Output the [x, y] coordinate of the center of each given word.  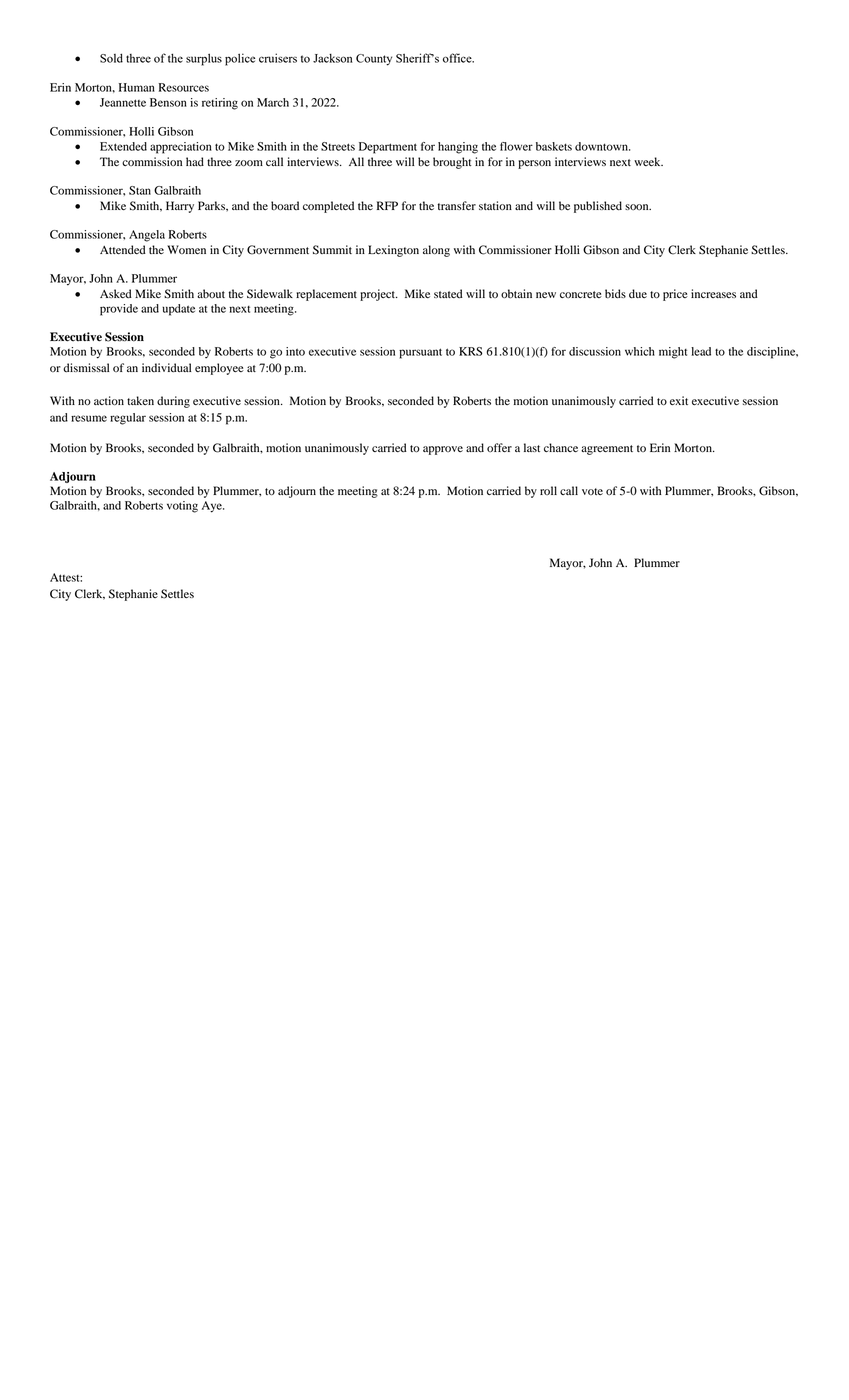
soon [638, 207]
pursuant [420, 353]
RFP [387, 205]
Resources [184, 87]
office [458, 58]
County [374, 60]
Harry [180, 207]
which [640, 351]
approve [443, 450]
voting [182, 507]
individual [166, 367]
